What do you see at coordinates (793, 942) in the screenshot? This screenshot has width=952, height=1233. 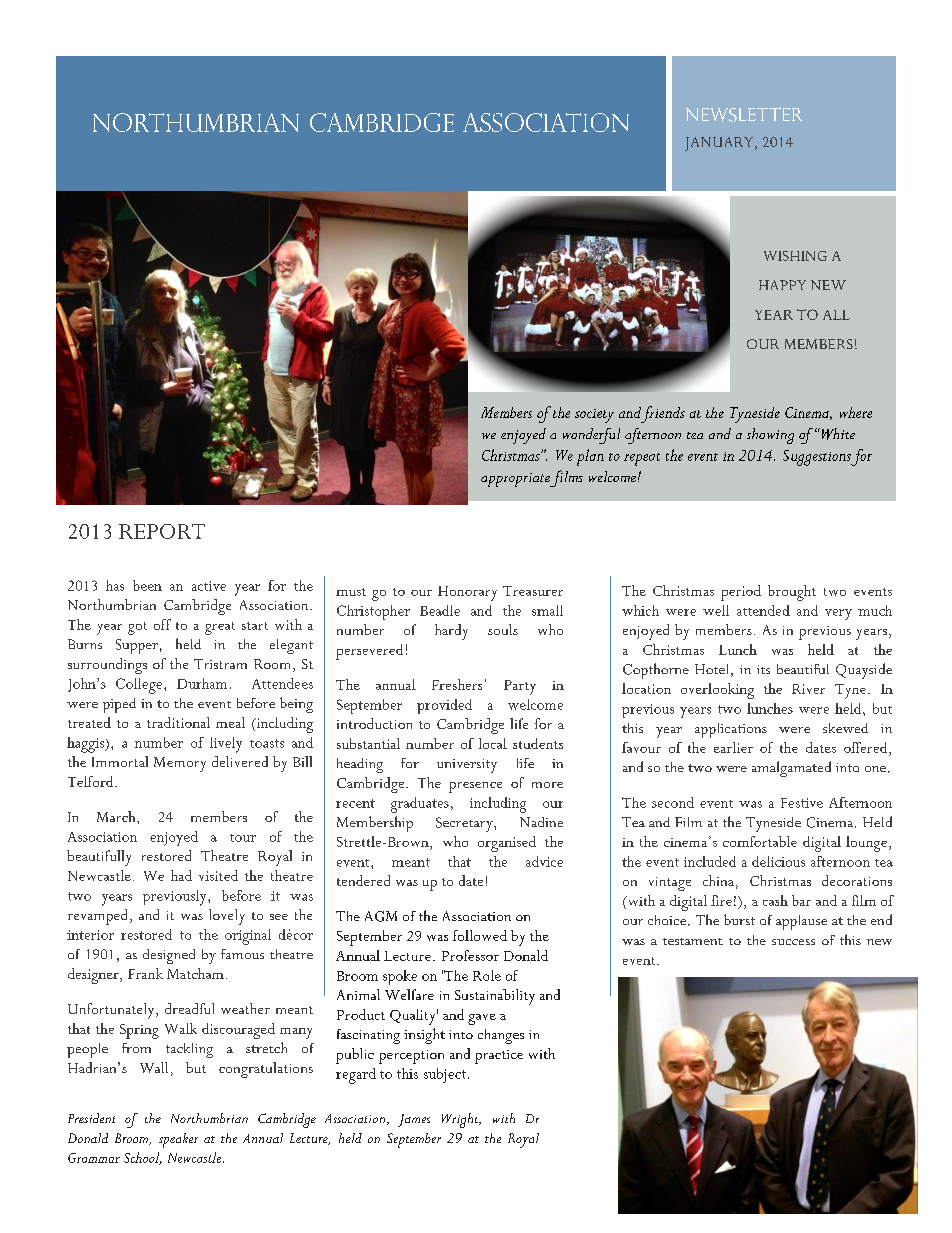 I see `success` at bounding box center [793, 942].
